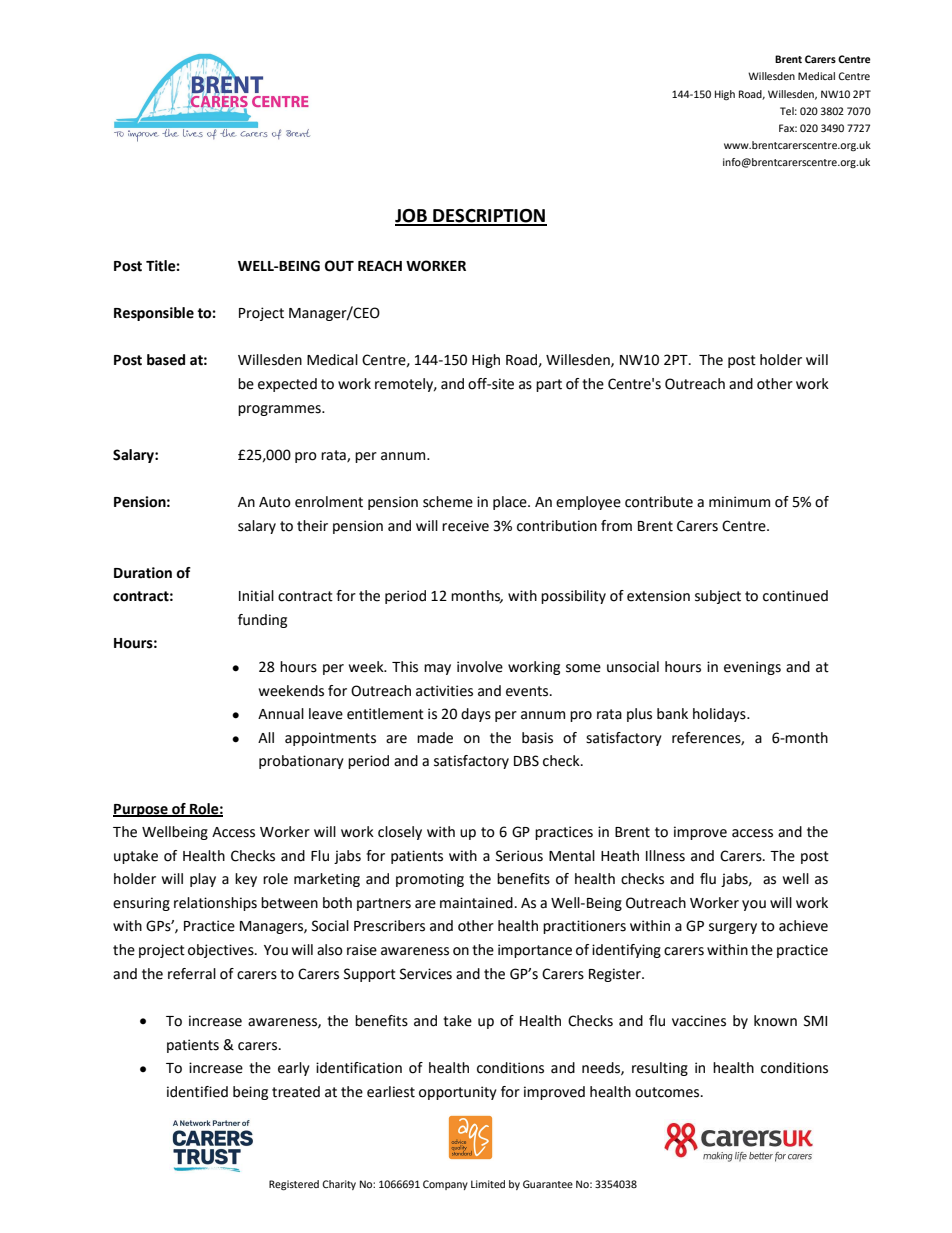 The image size is (952, 1233). Describe the element at coordinates (668, 1092) in the document. I see `outcomes` at that location.
